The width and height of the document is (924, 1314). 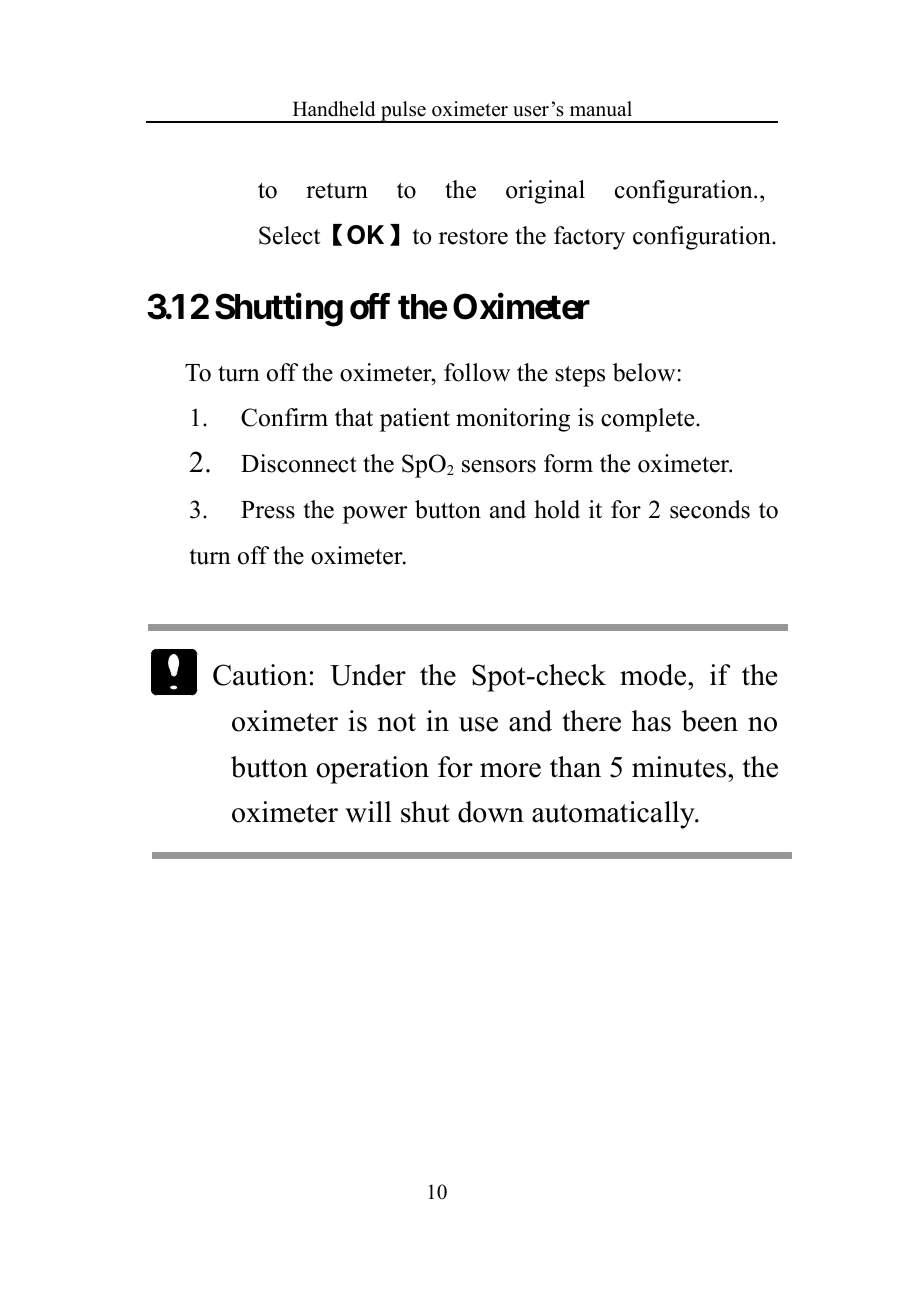 What do you see at coordinates (284, 417) in the document?
I see `Confirm` at bounding box center [284, 417].
